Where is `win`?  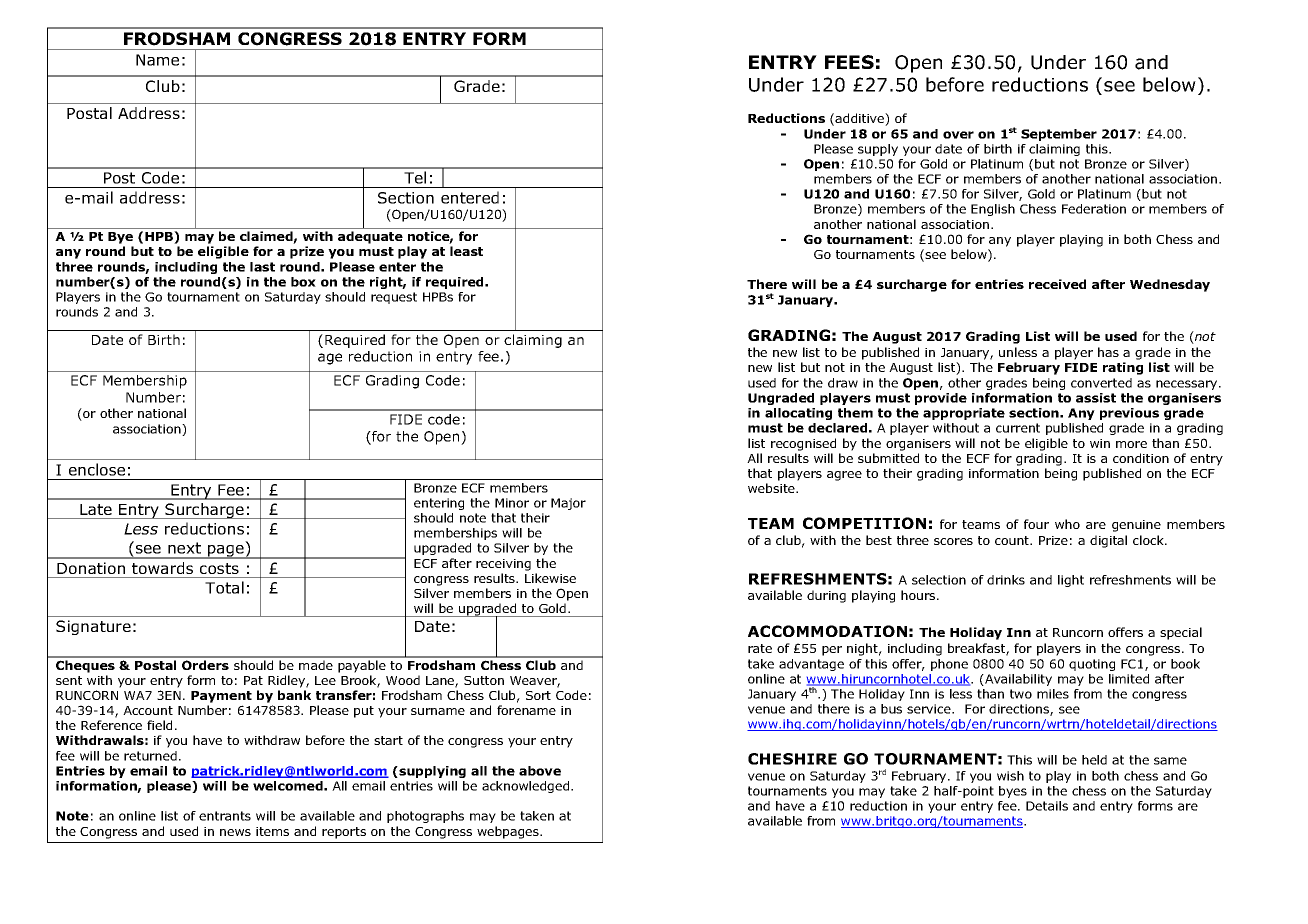 win is located at coordinates (1100, 443).
